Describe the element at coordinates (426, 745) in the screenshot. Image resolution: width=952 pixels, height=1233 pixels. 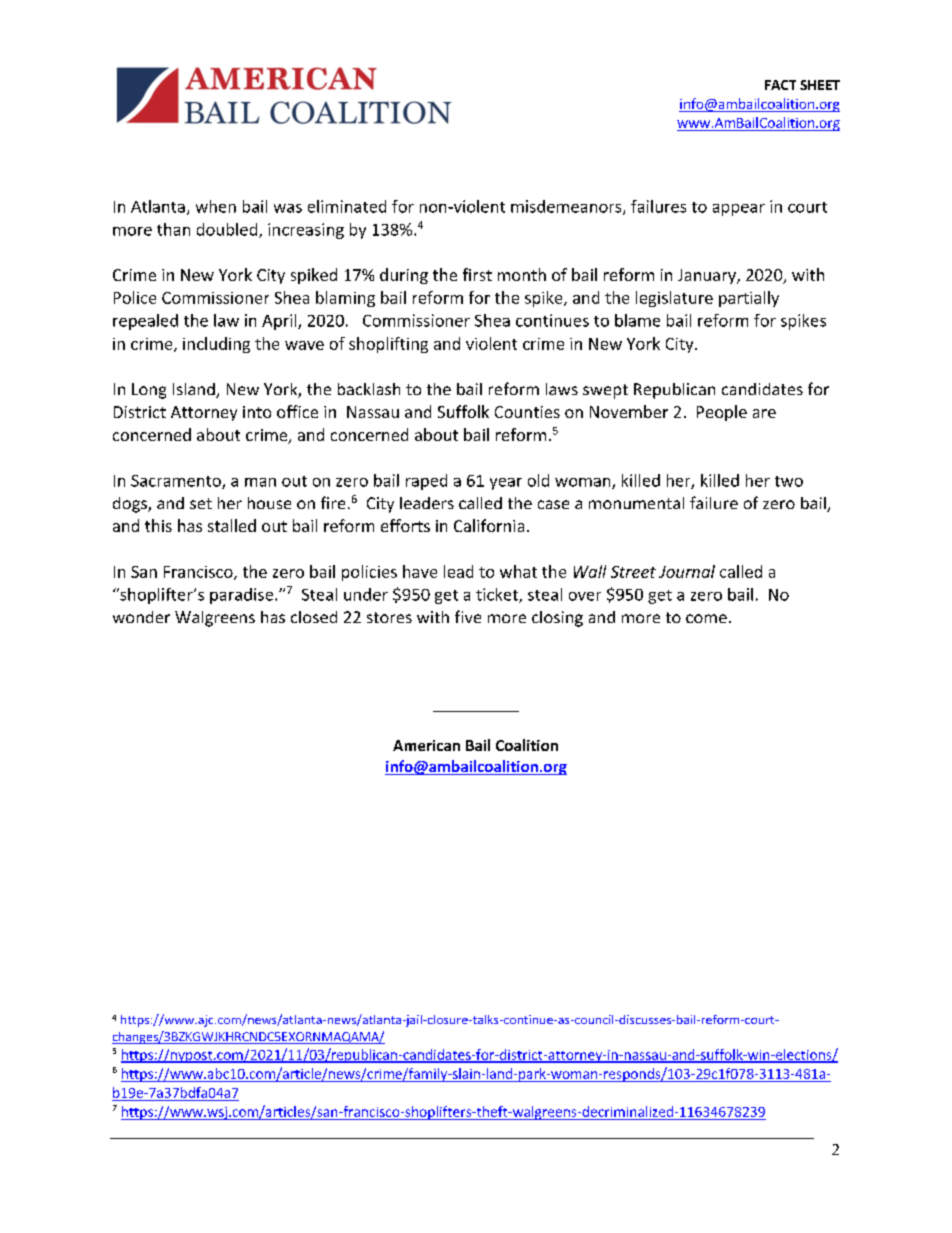
I see `American` at that location.
